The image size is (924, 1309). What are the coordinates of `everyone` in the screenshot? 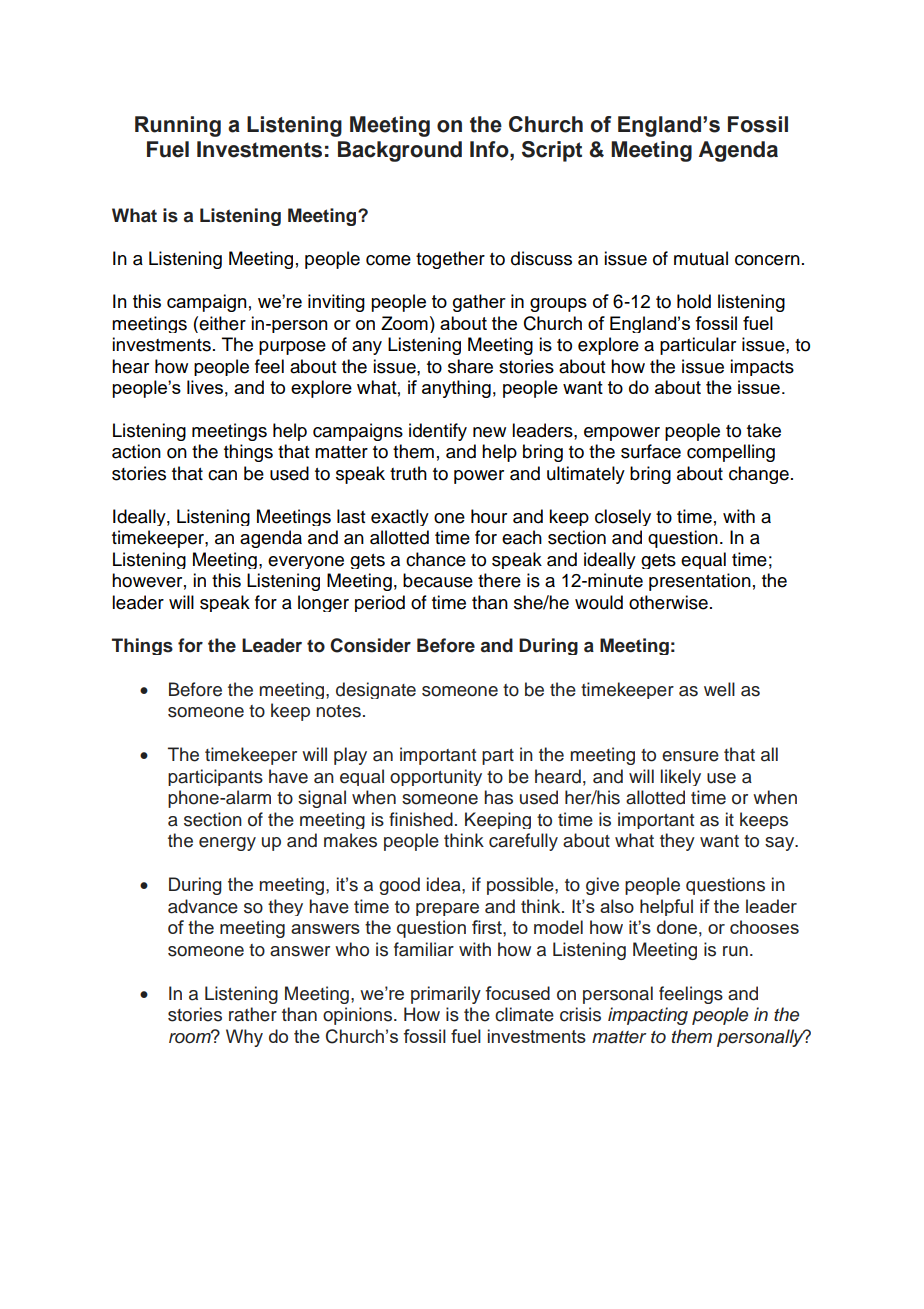 It's located at (306, 562).
